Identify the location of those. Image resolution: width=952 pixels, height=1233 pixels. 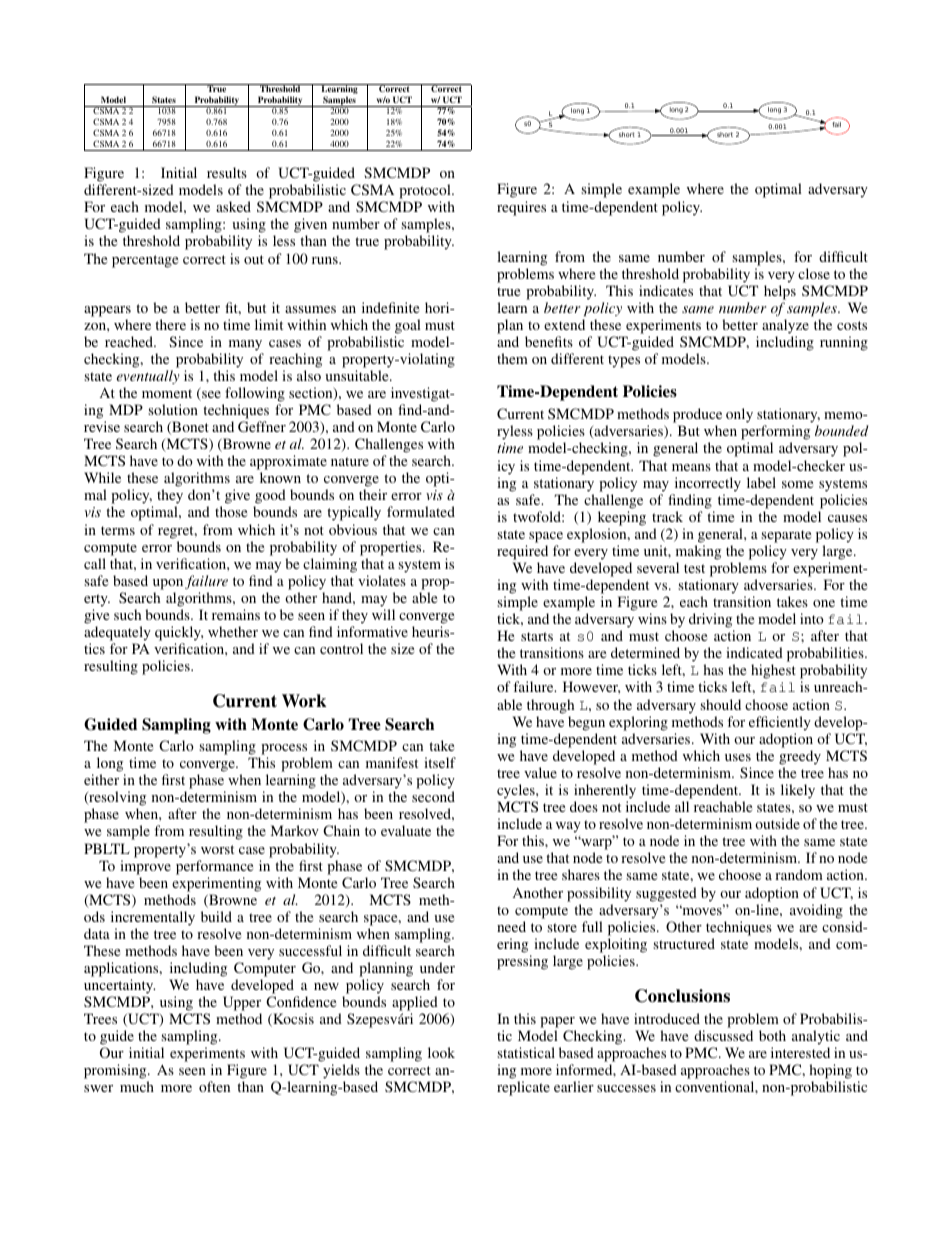
(231, 511).
